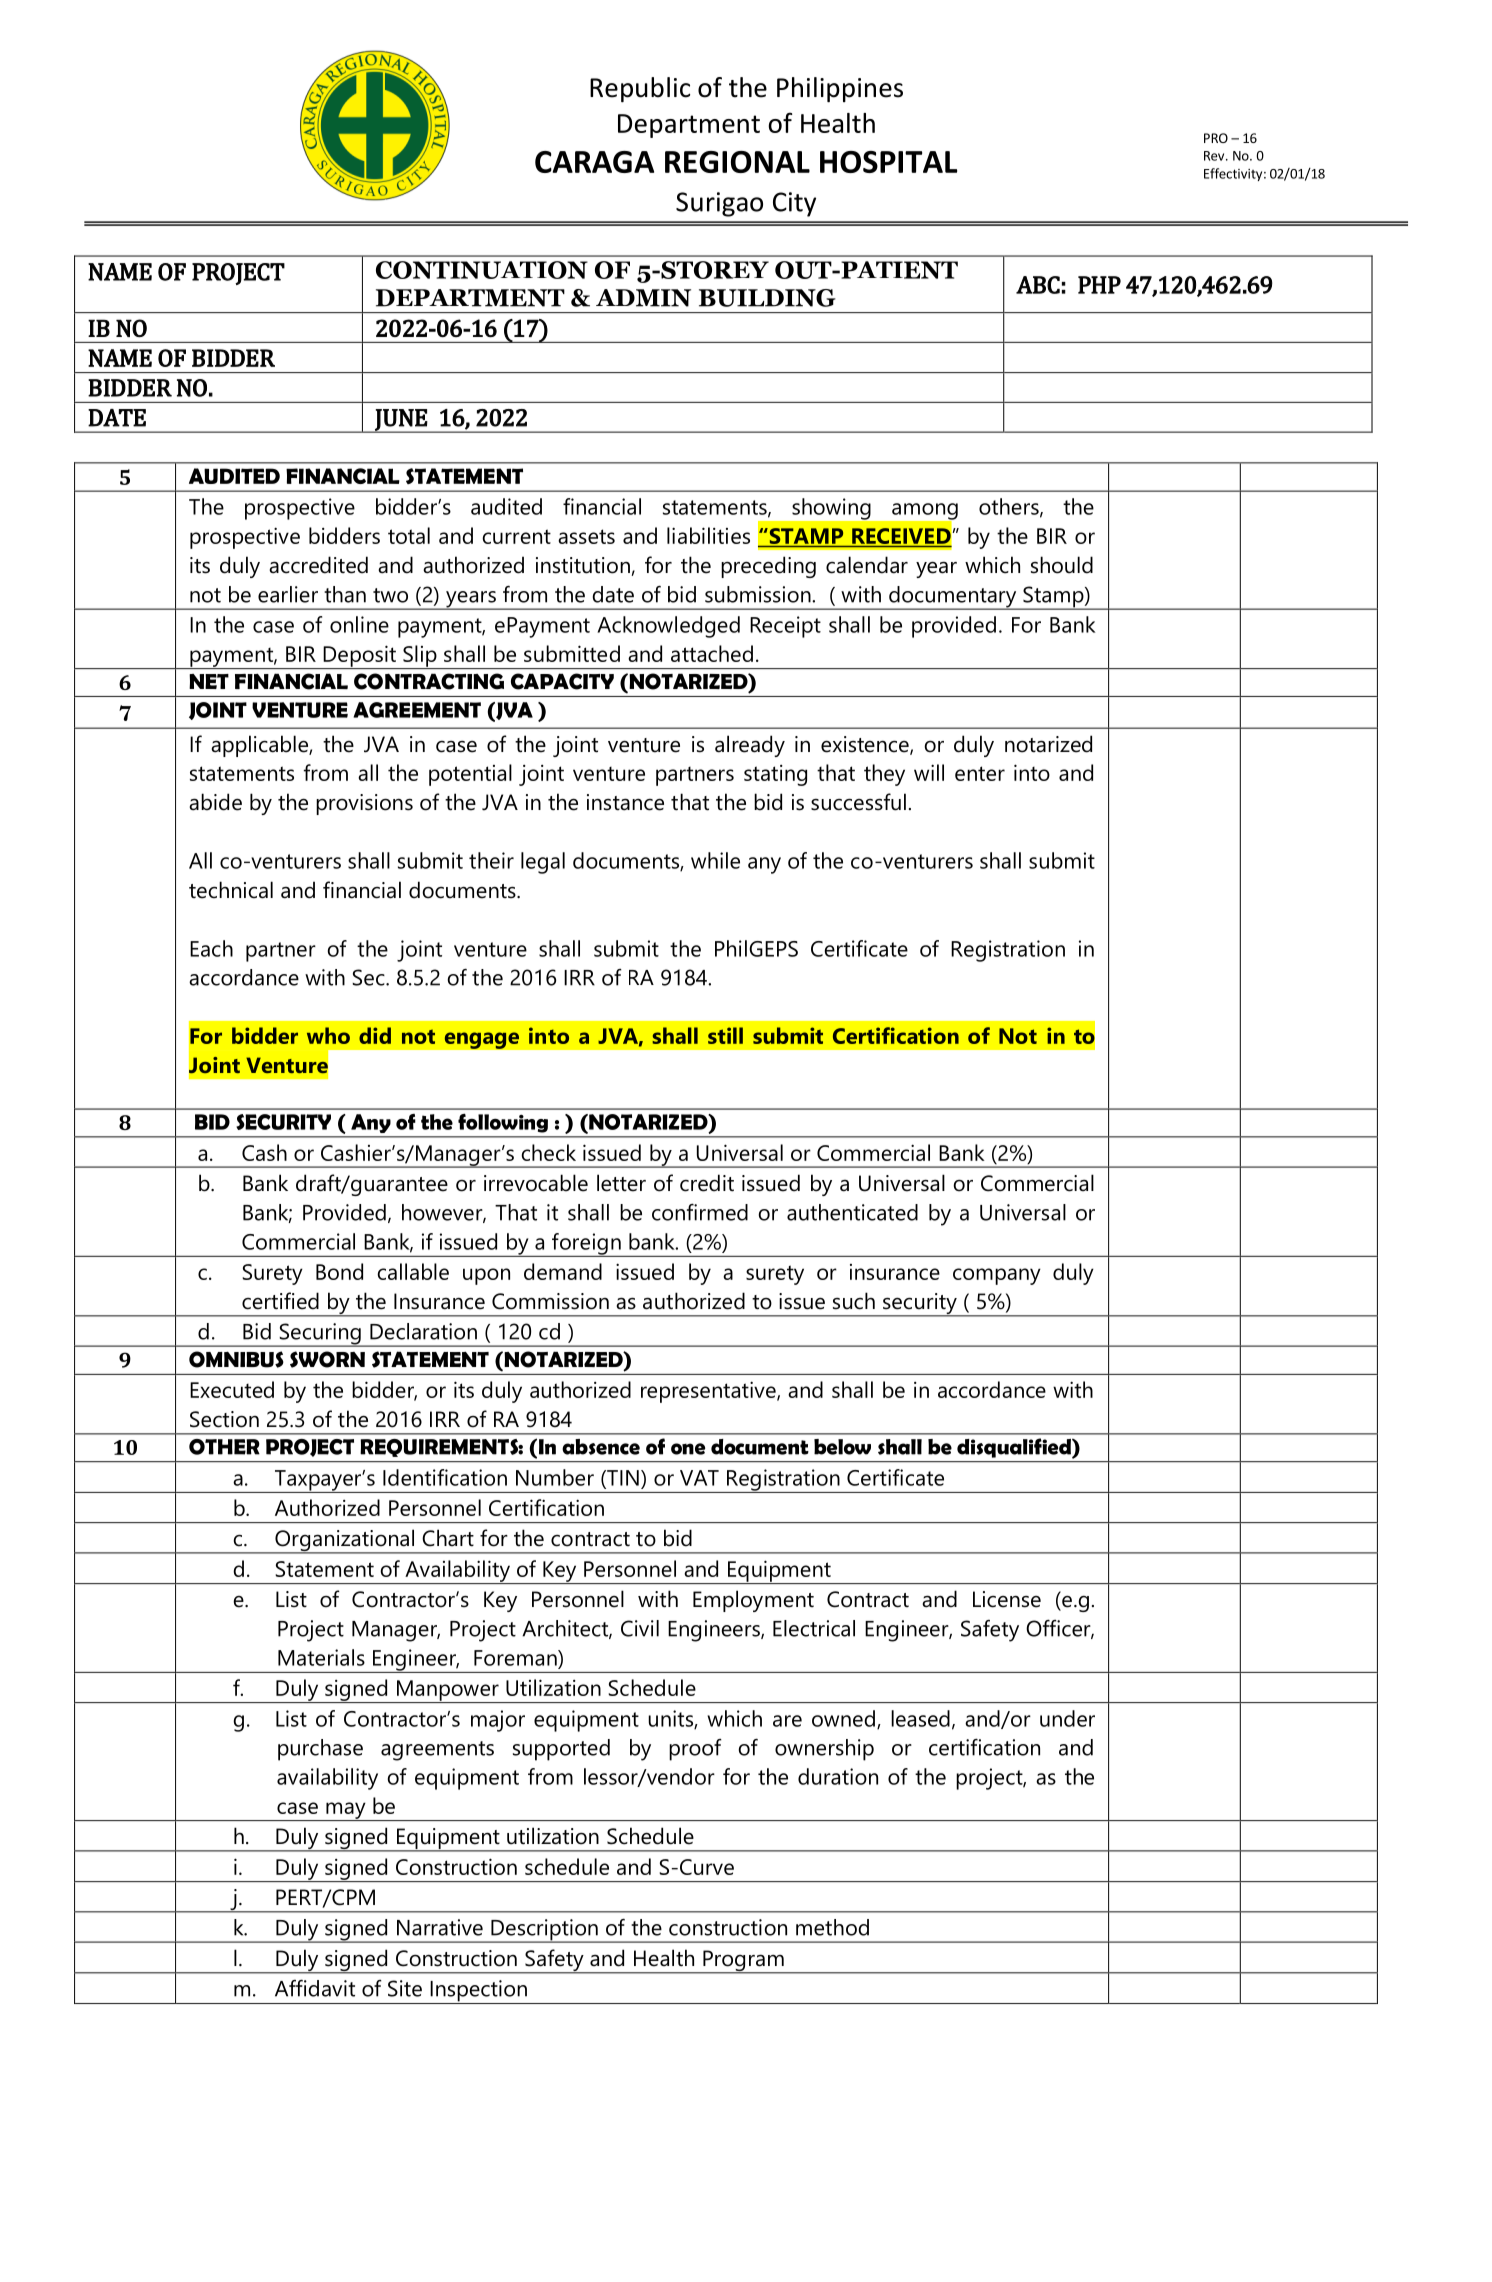  Describe the element at coordinates (743, 1962) in the screenshot. I see `Program` at that location.
